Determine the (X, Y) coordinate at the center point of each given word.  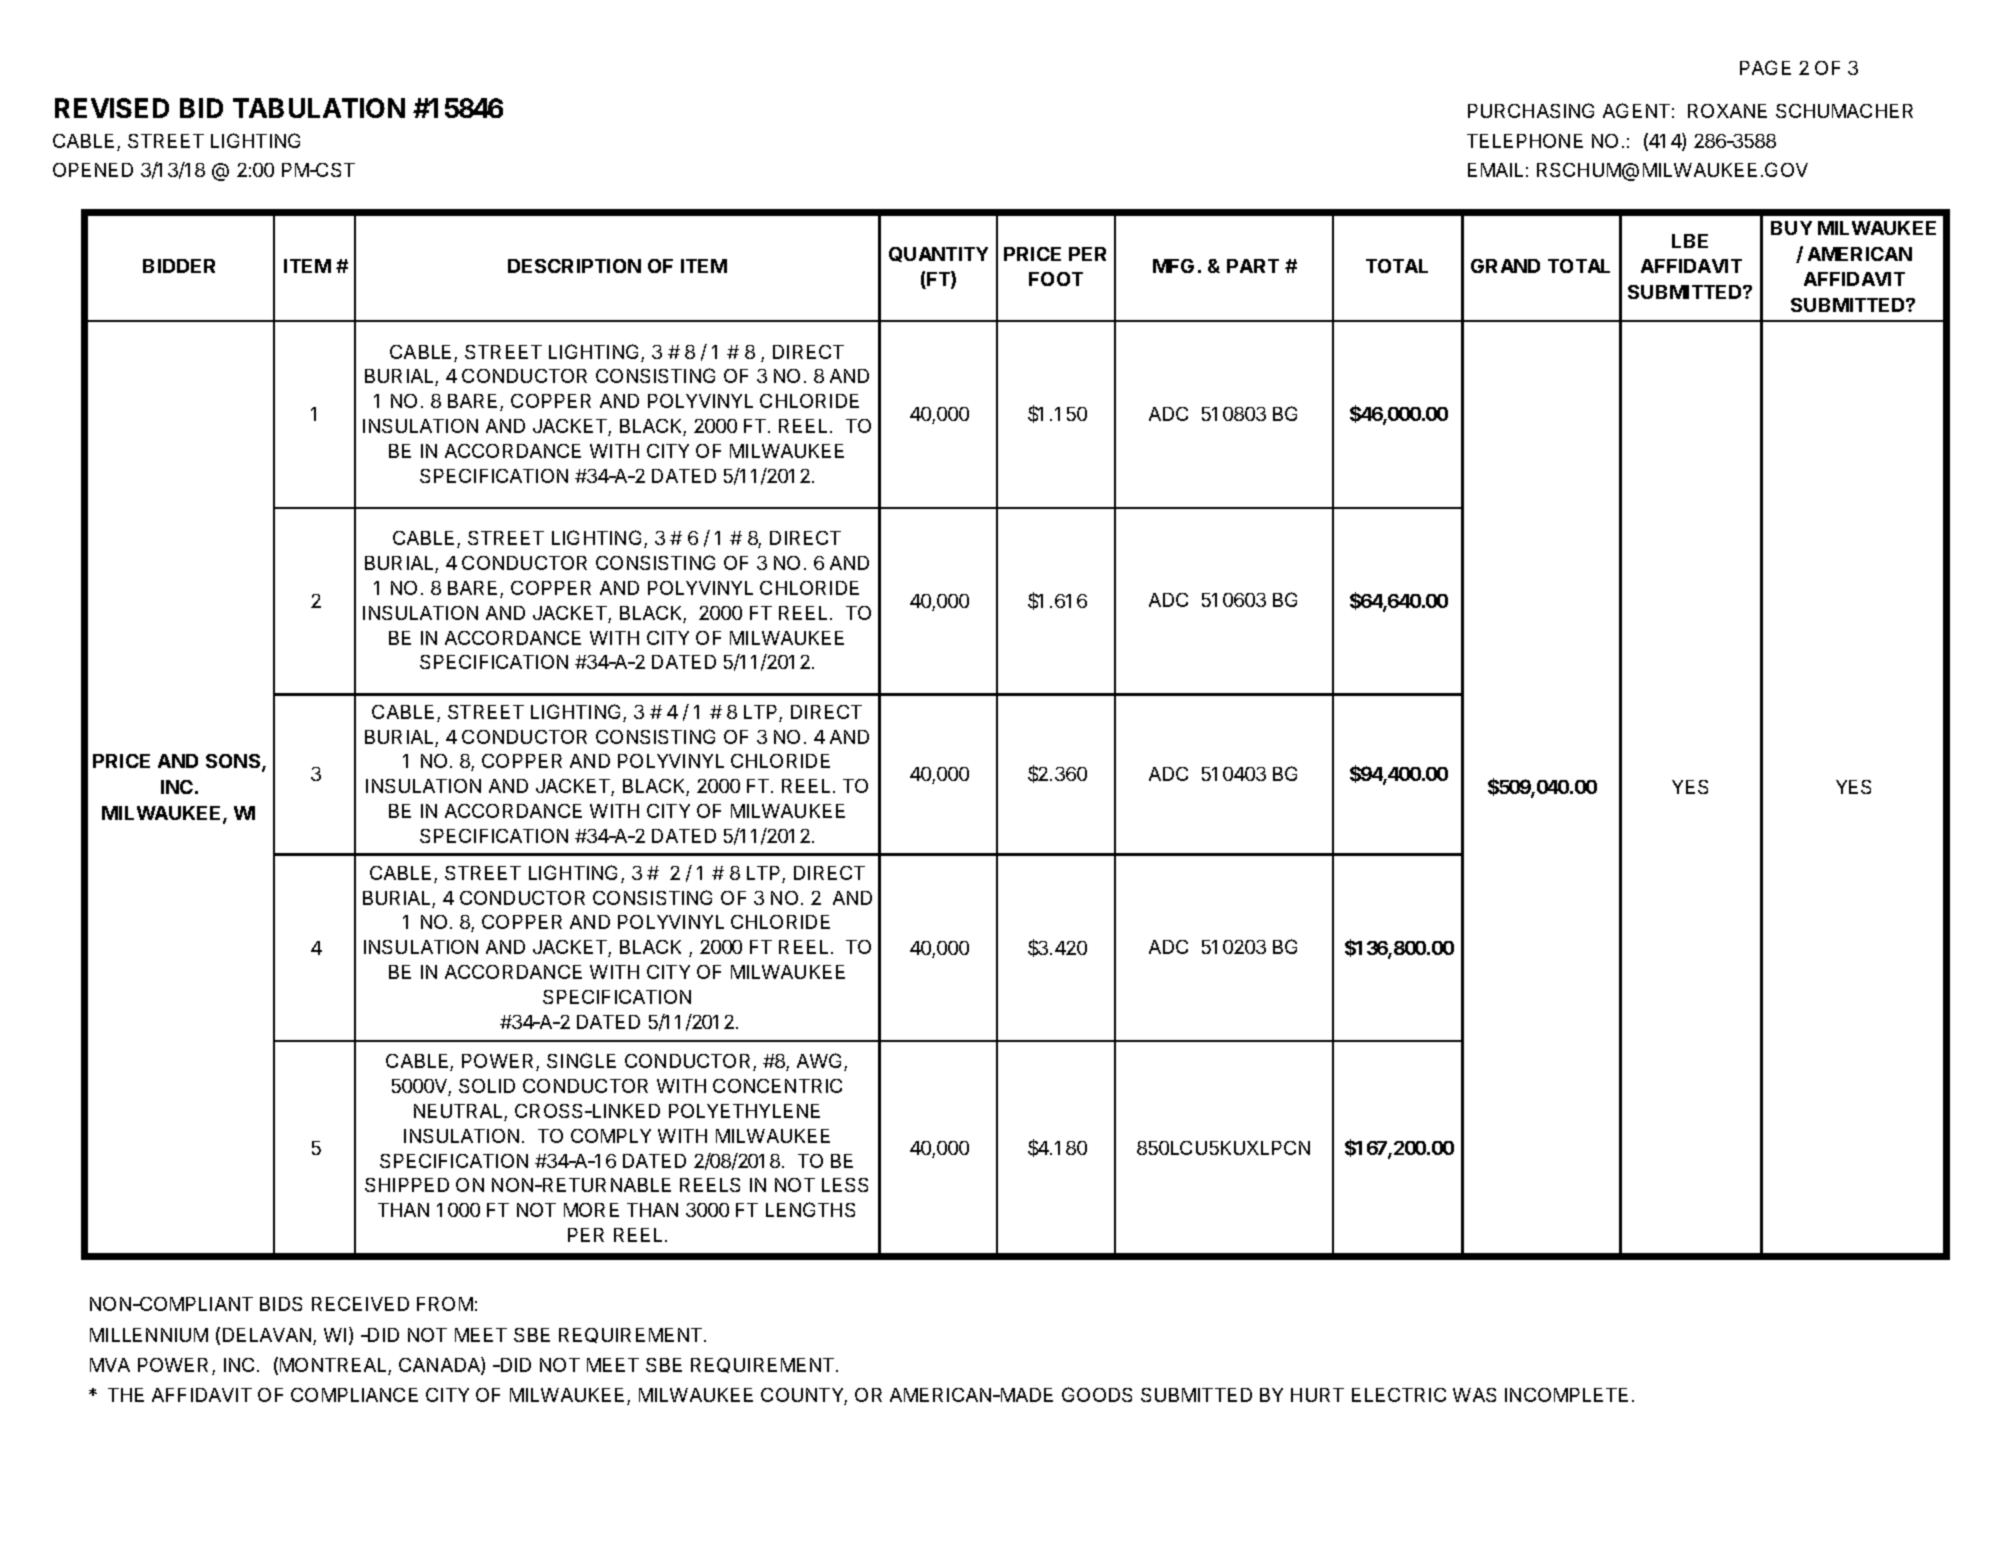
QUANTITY (938, 254)
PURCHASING (1531, 110)
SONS (234, 763)
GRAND (1505, 266)
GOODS (1097, 1394)
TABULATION (319, 108)
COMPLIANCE (354, 1395)
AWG (821, 1062)
